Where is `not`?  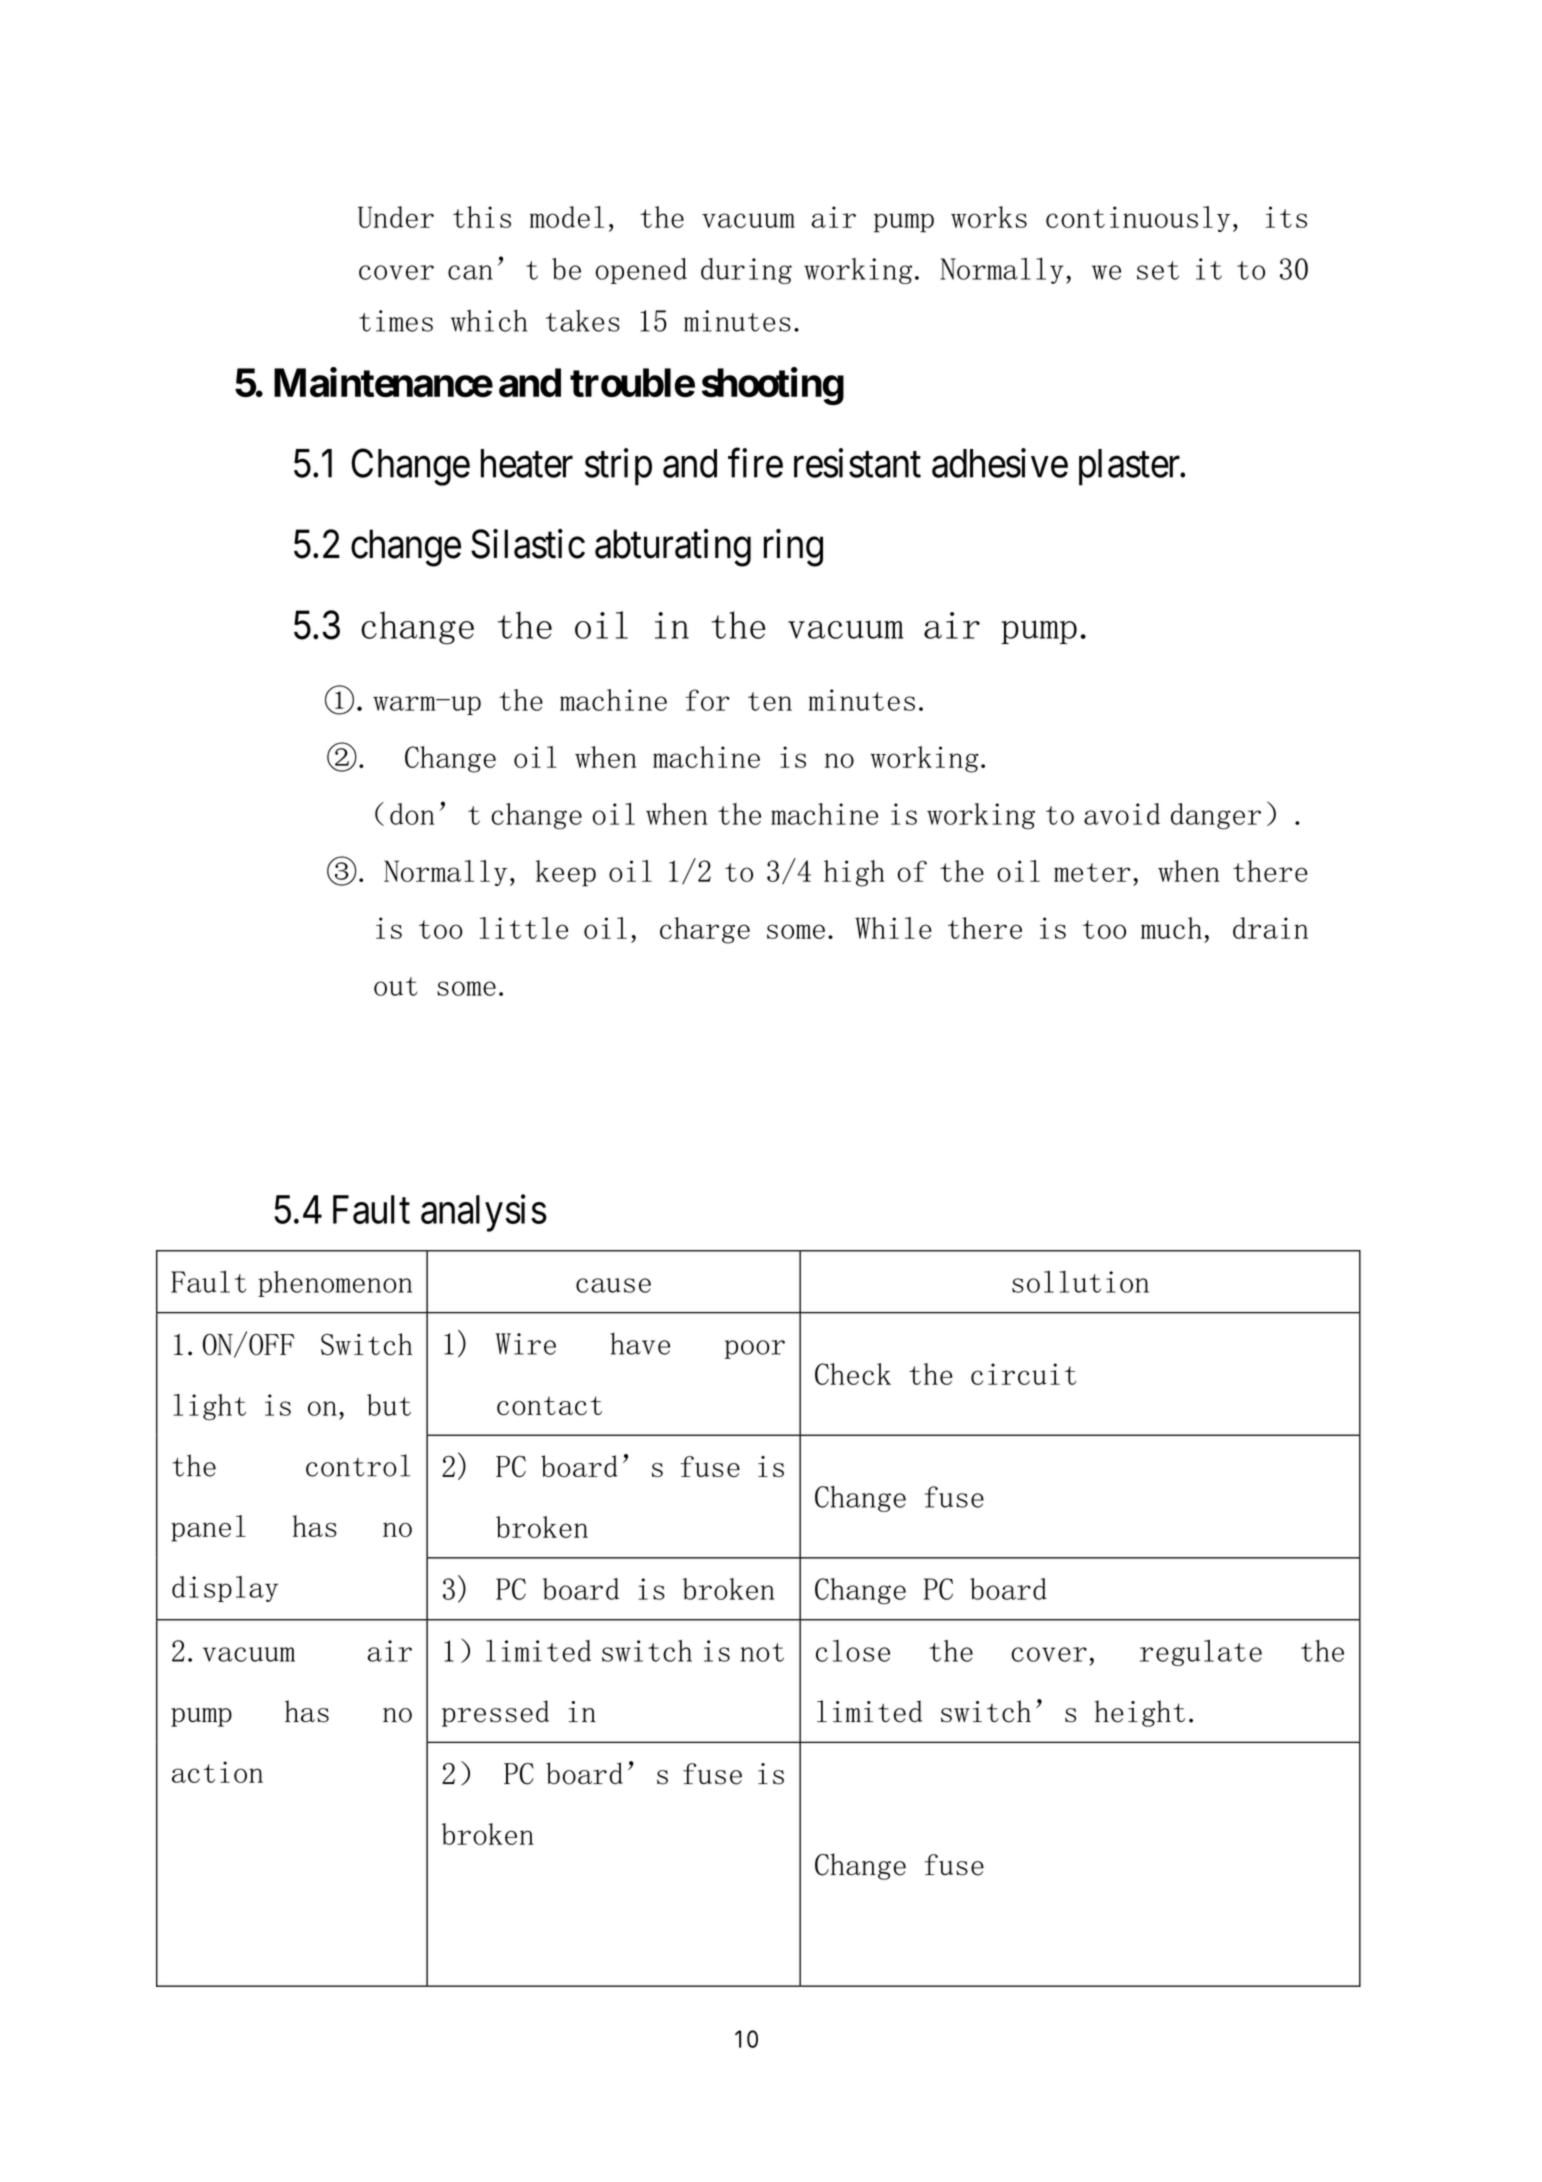
not is located at coordinates (762, 1652).
